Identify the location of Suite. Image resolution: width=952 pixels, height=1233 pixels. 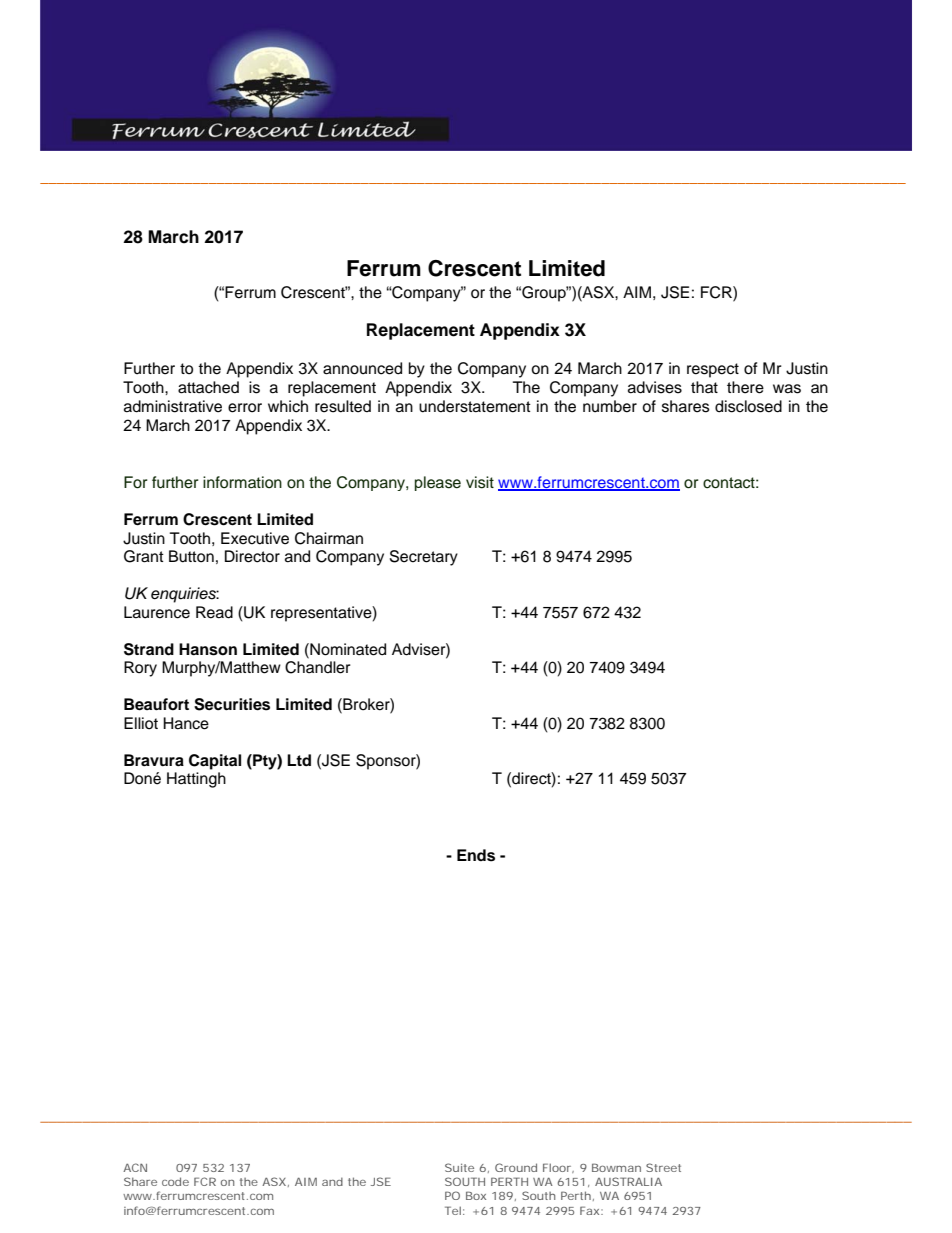
(459, 1167).
